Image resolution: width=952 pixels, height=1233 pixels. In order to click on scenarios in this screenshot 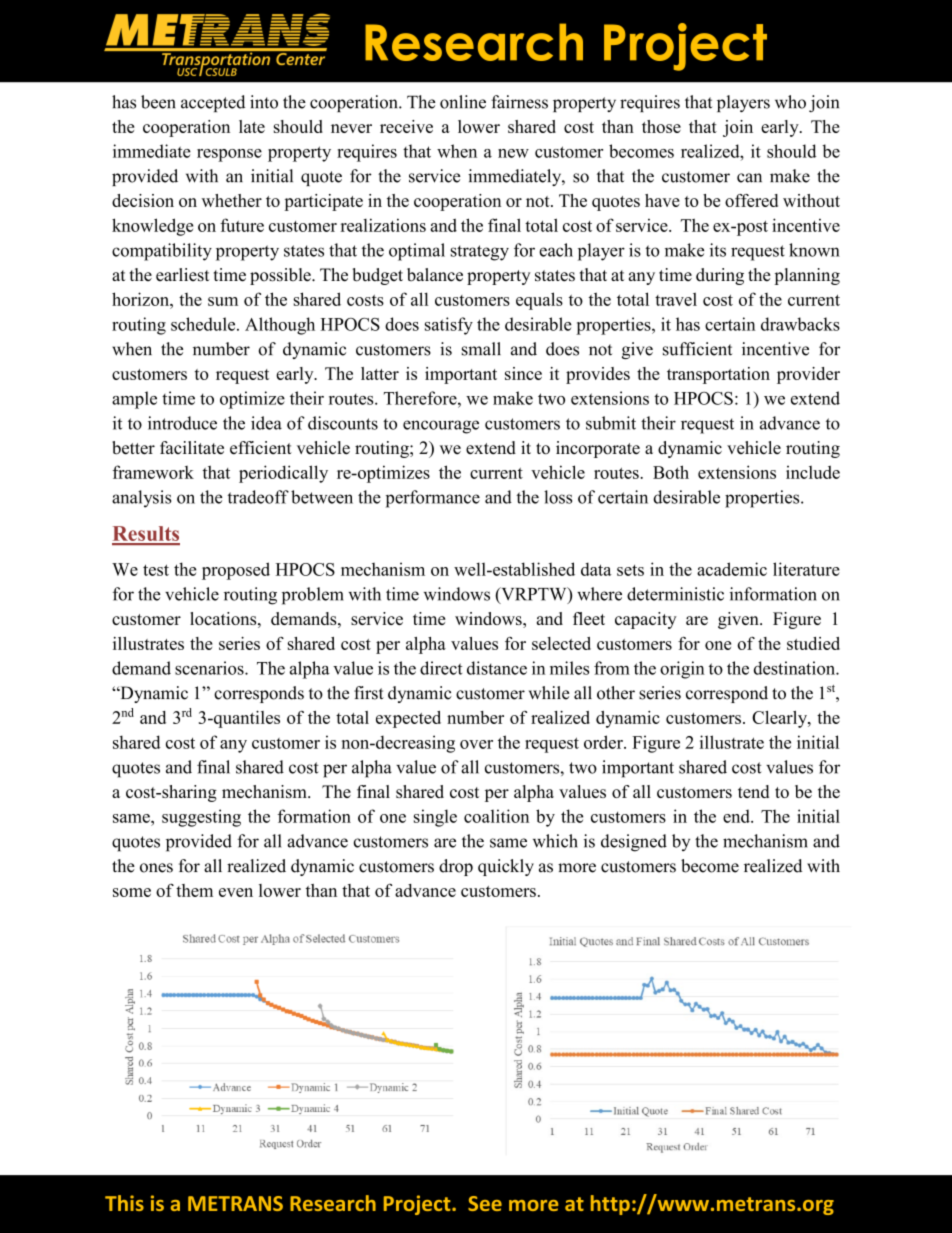, I will do `click(210, 668)`.
